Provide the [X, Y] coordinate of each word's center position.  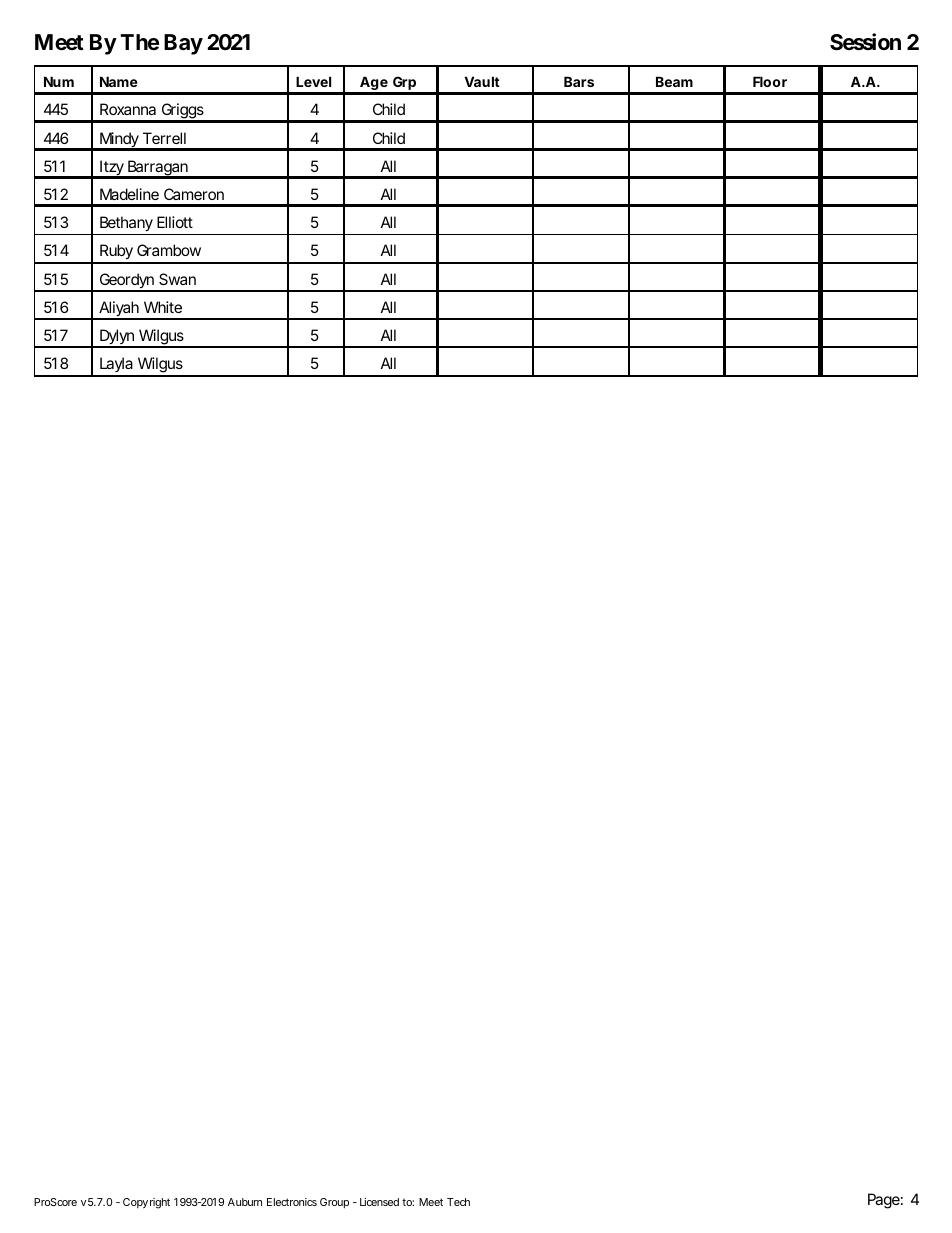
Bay [183, 44]
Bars [579, 81]
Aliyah [118, 310]
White [163, 307]
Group [334, 1203]
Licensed [379, 1202]
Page [884, 1201]
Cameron [194, 194]
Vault [482, 81]
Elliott [175, 222]
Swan [177, 279]
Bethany [126, 224]
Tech [458, 1202]
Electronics [292, 1202]
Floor [770, 81]
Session [865, 42]
